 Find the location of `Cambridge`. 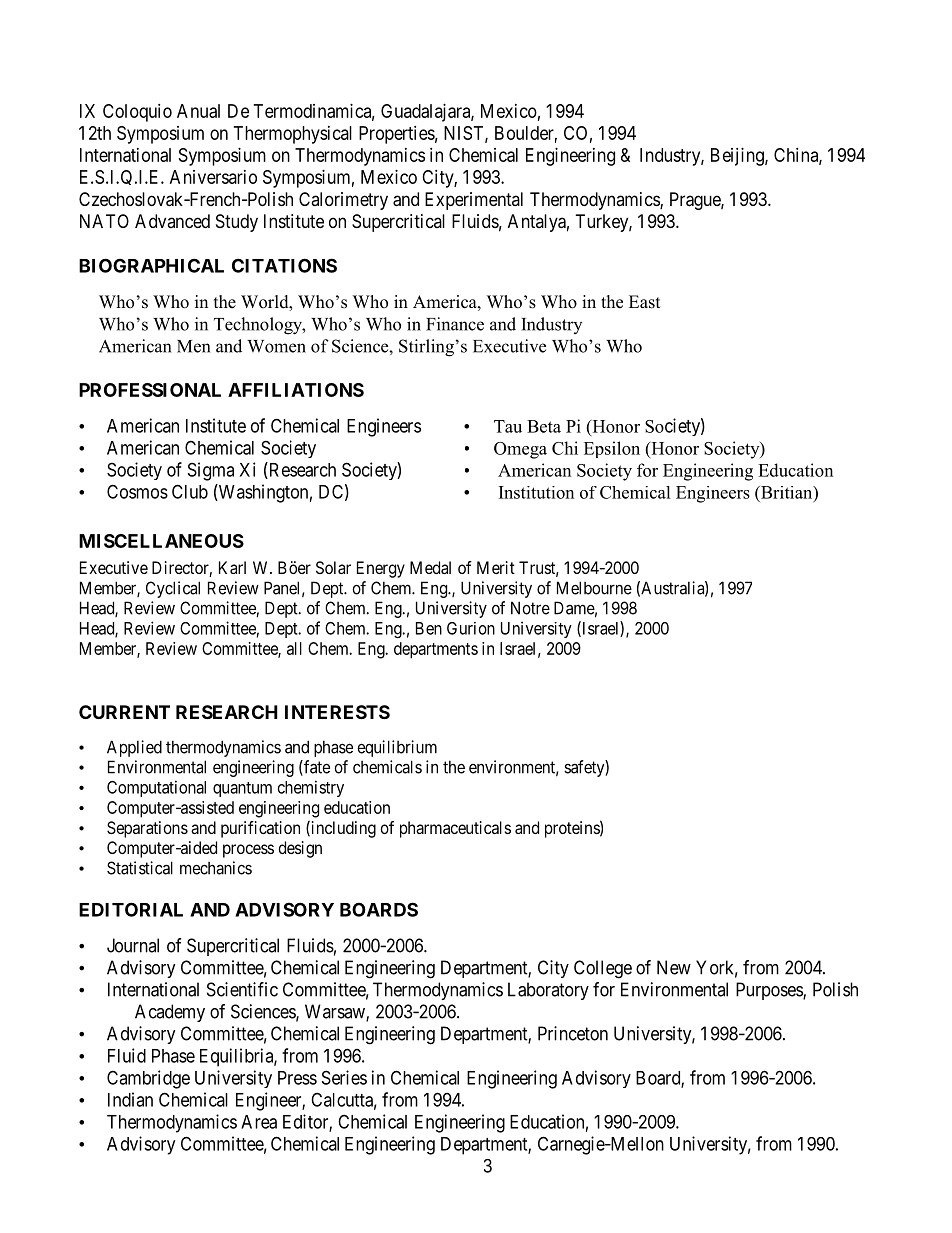

Cambridge is located at coordinates (148, 1079).
